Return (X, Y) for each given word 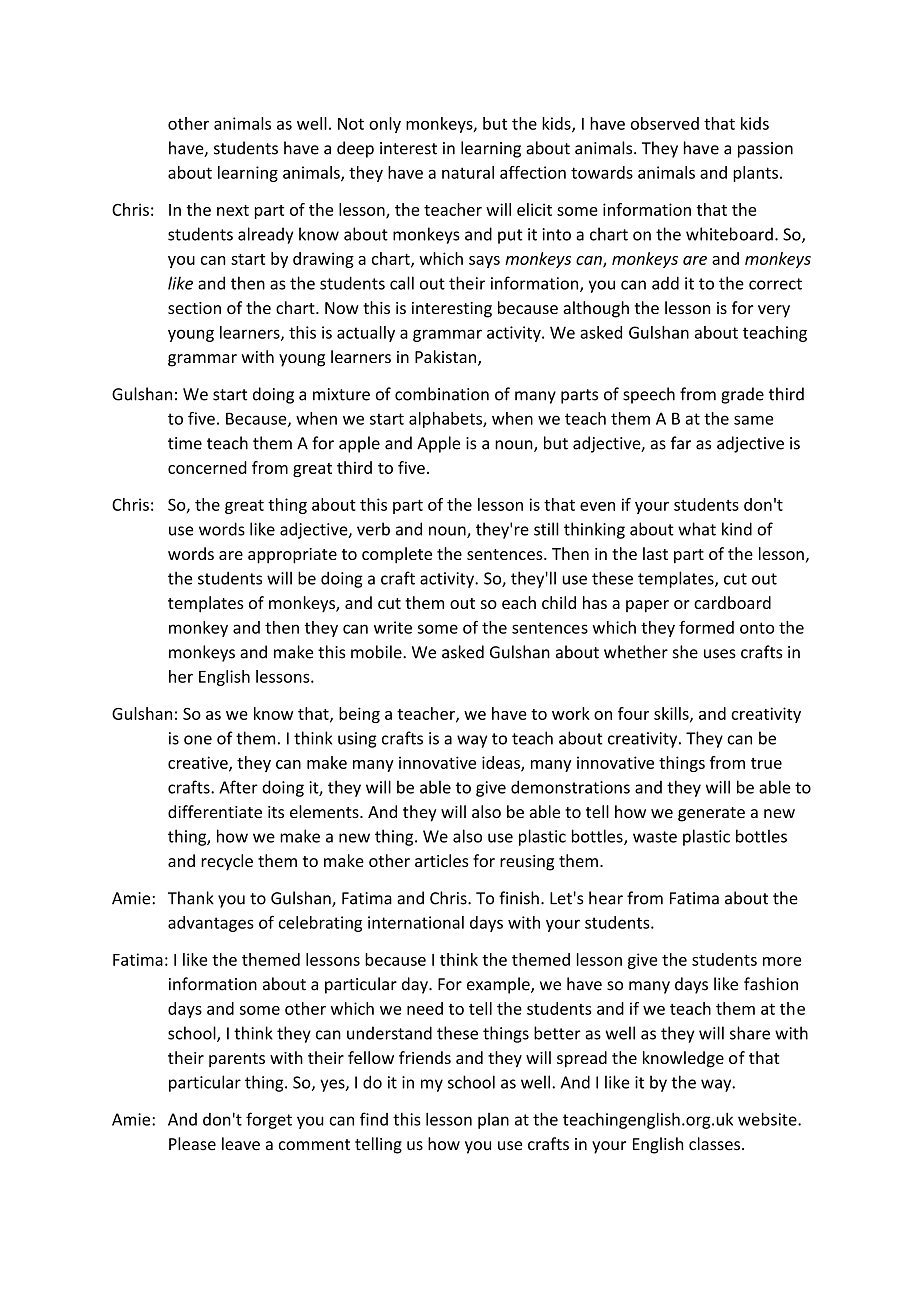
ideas (502, 763)
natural (468, 172)
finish (519, 898)
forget (269, 1120)
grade (742, 395)
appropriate (292, 556)
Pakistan (447, 358)
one (198, 740)
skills (672, 714)
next (233, 210)
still (546, 529)
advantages (211, 924)
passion (765, 150)
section (194, 308)
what (697, 529)
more (782, 961)
